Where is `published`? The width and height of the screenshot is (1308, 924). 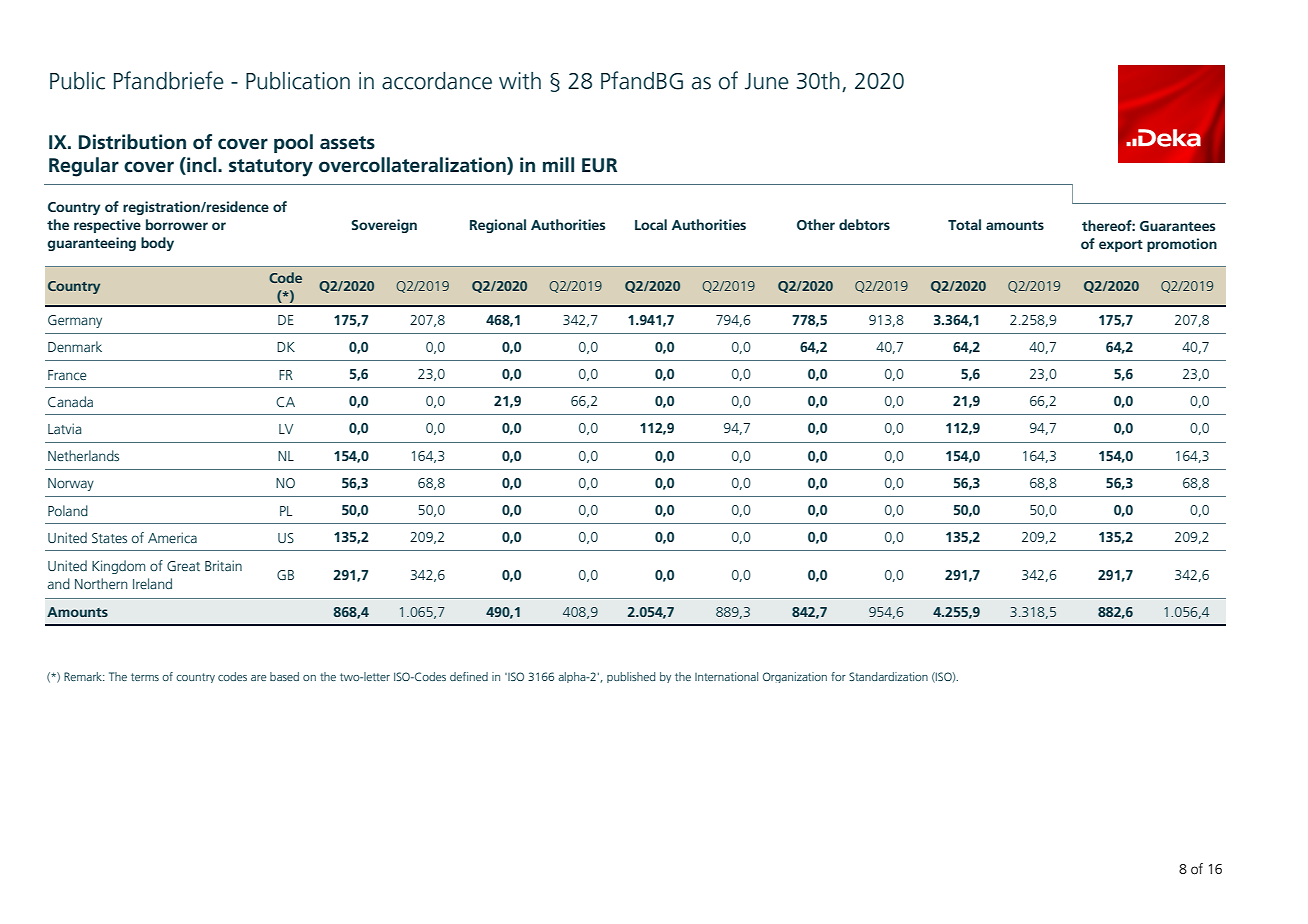
published is located at coordinates (631, 677).
